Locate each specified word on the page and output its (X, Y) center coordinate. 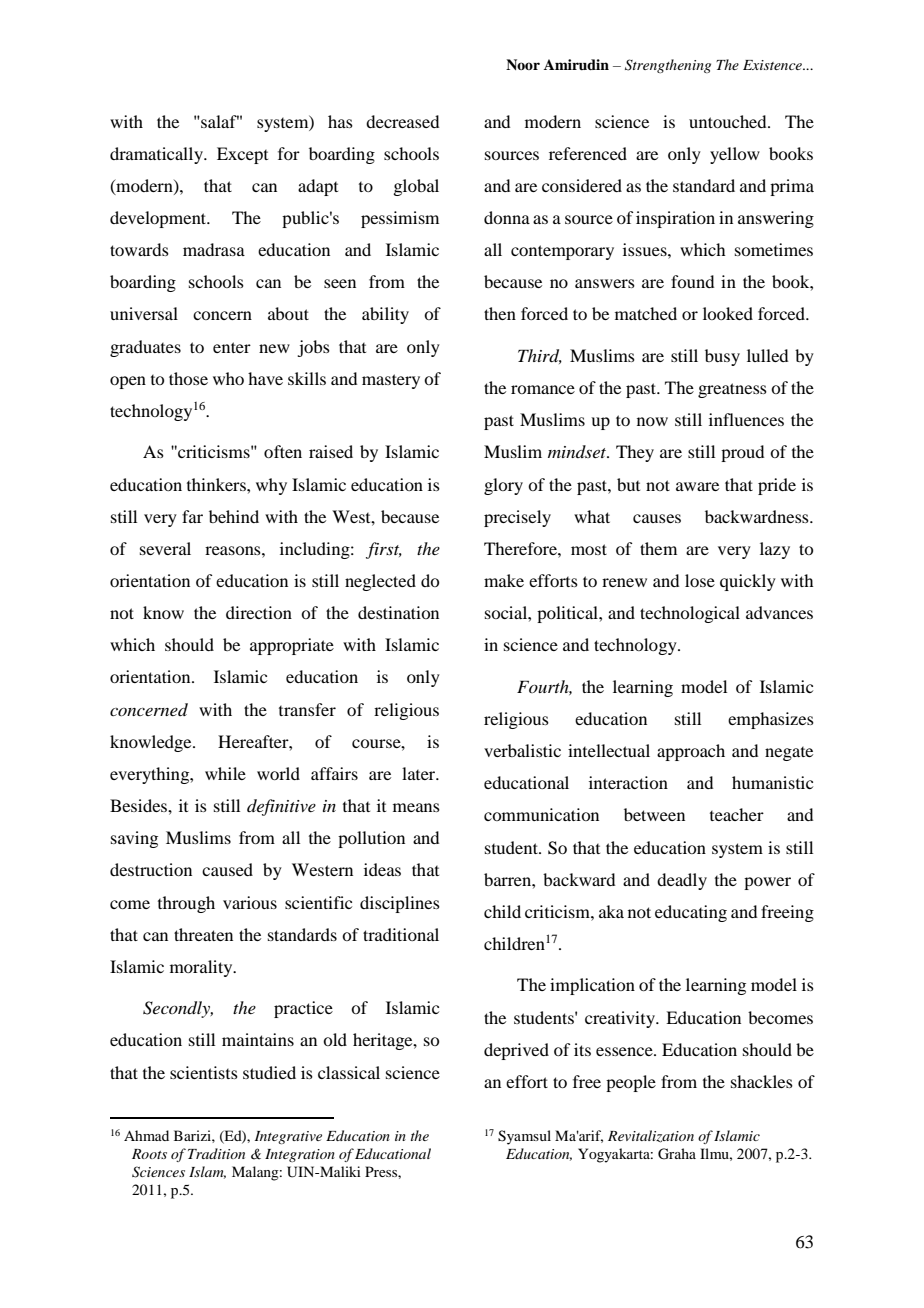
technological (690, 614)
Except (242, 155)
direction (259, 612)
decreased (402, 121)
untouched (729, 121)
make (504, 580)
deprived (516, 1051)
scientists (204, 1072)
